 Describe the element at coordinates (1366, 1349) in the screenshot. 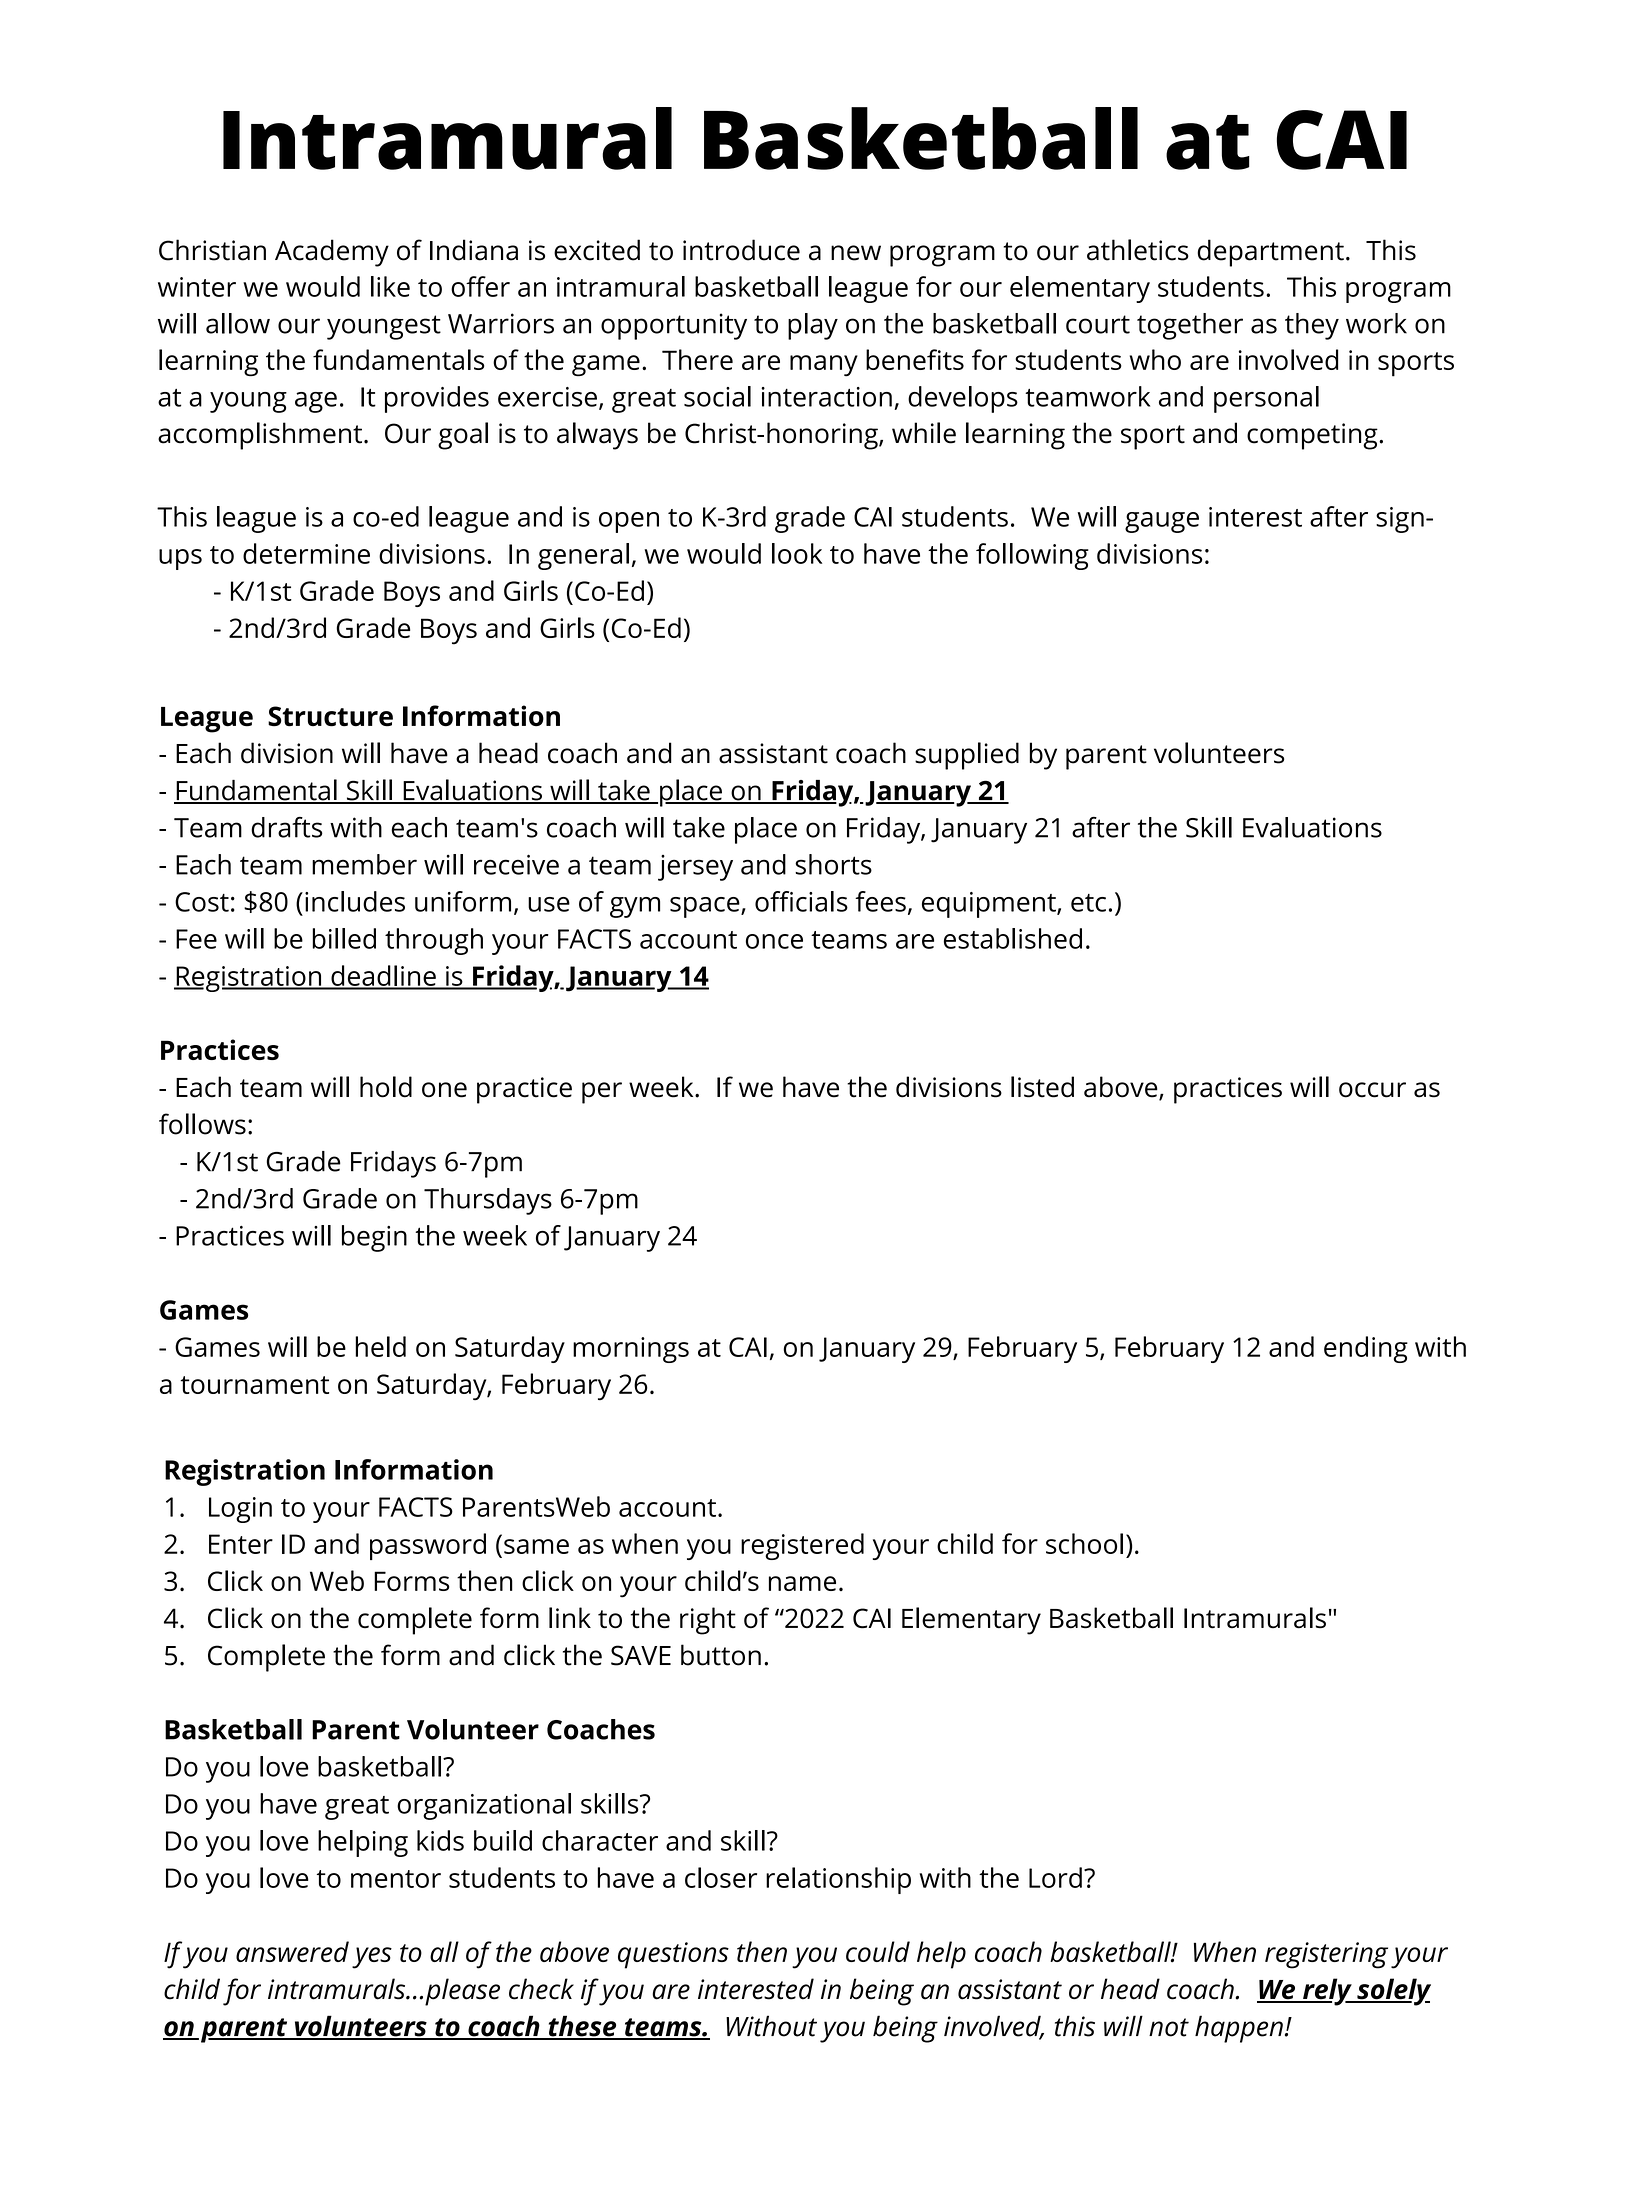

I see `ending` at that location.
